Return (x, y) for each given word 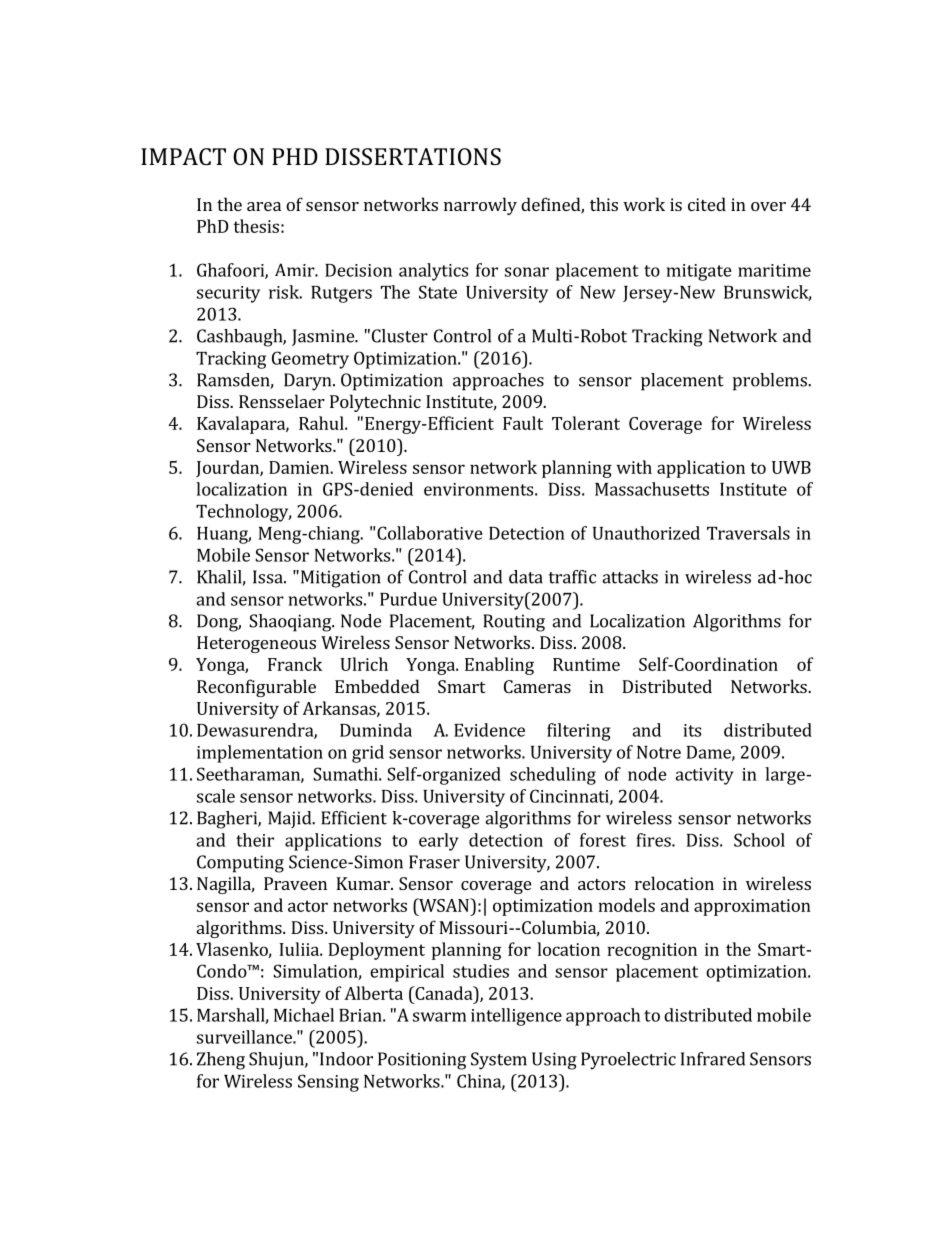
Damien (300, 467)
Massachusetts (652, 489)
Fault (523, 423)
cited (707, 204)
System (499, 1061)
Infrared (713, 1059)
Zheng (221, 1061)
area (264, 206)
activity (704, 776)
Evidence (489, 730)
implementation (260, 754)
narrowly (480, 206)
